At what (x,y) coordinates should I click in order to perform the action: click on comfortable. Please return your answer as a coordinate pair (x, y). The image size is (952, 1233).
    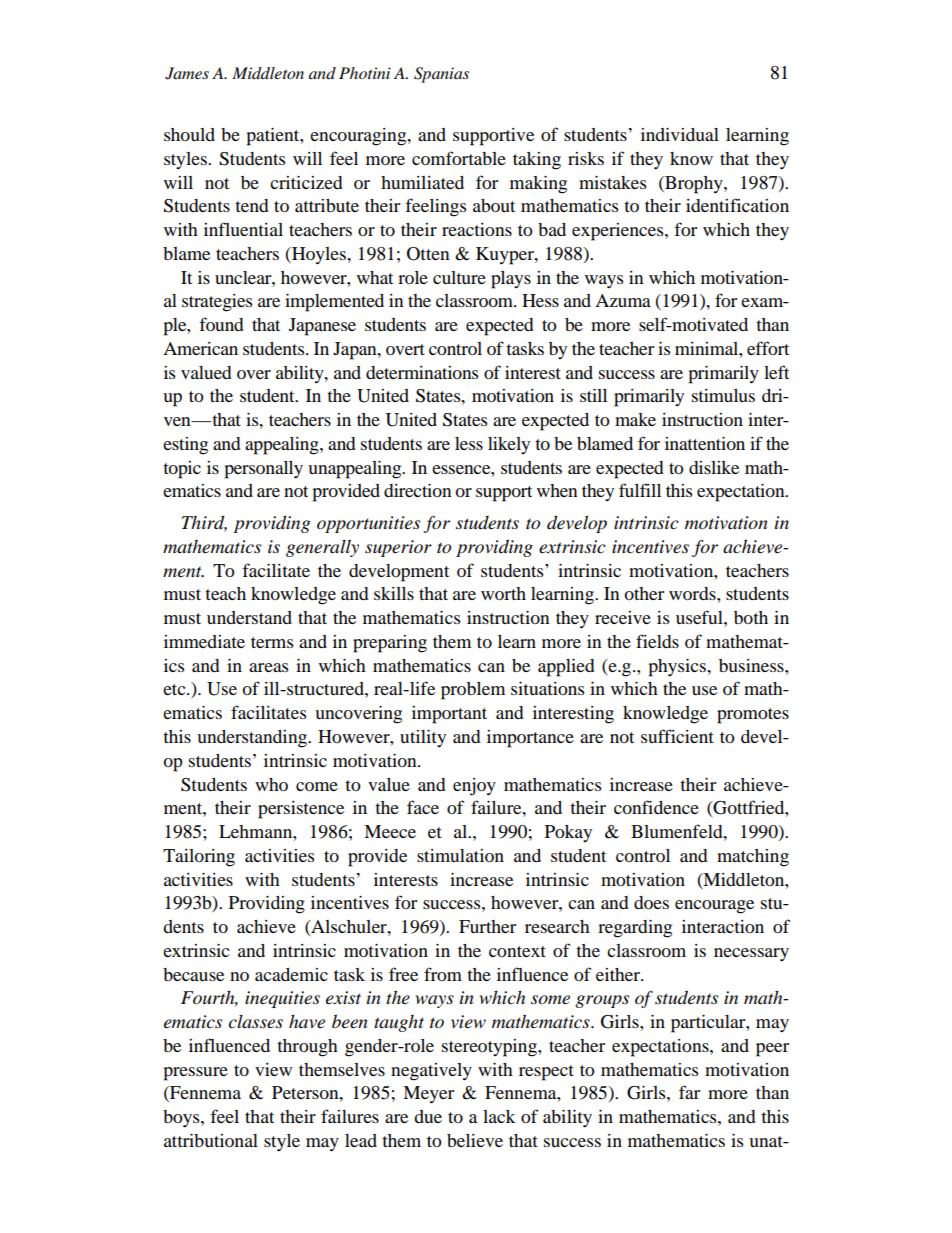
    Looking at the image, I should click on (459, 158).
